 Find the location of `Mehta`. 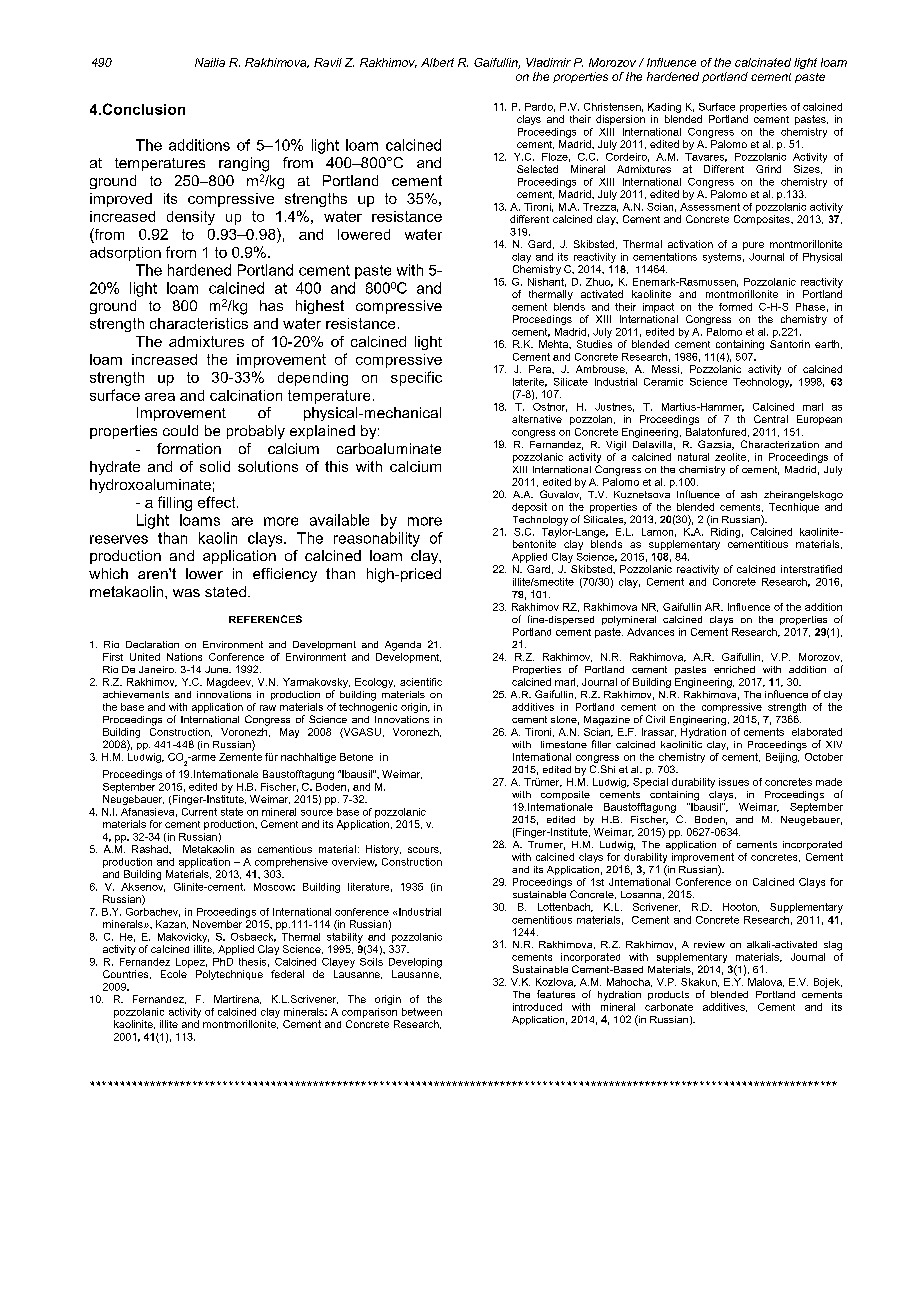

Mehta is located at coordinates (554, 344).
